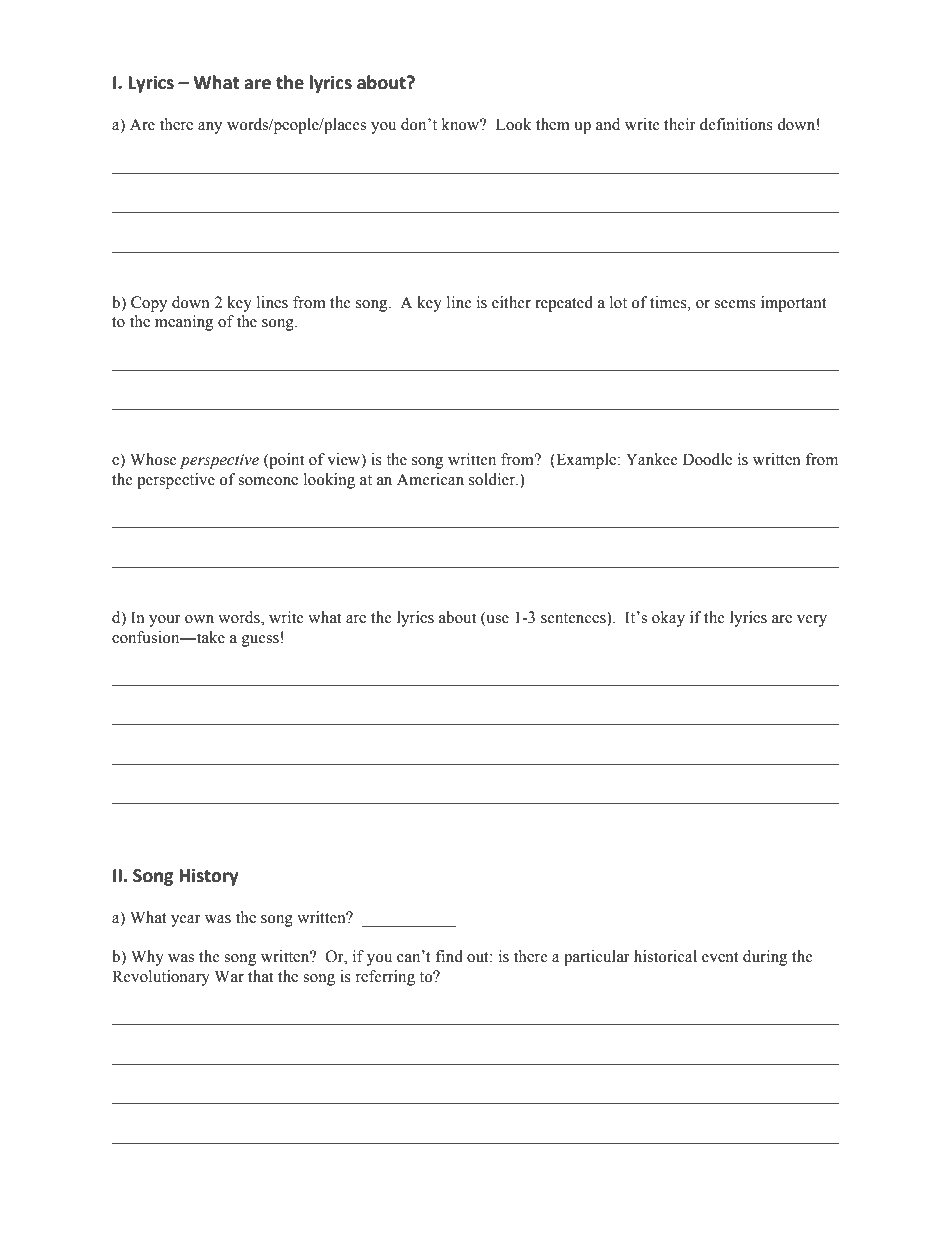 This page has width=952, height=1233. I want to click on guess, so click(260, 641).
